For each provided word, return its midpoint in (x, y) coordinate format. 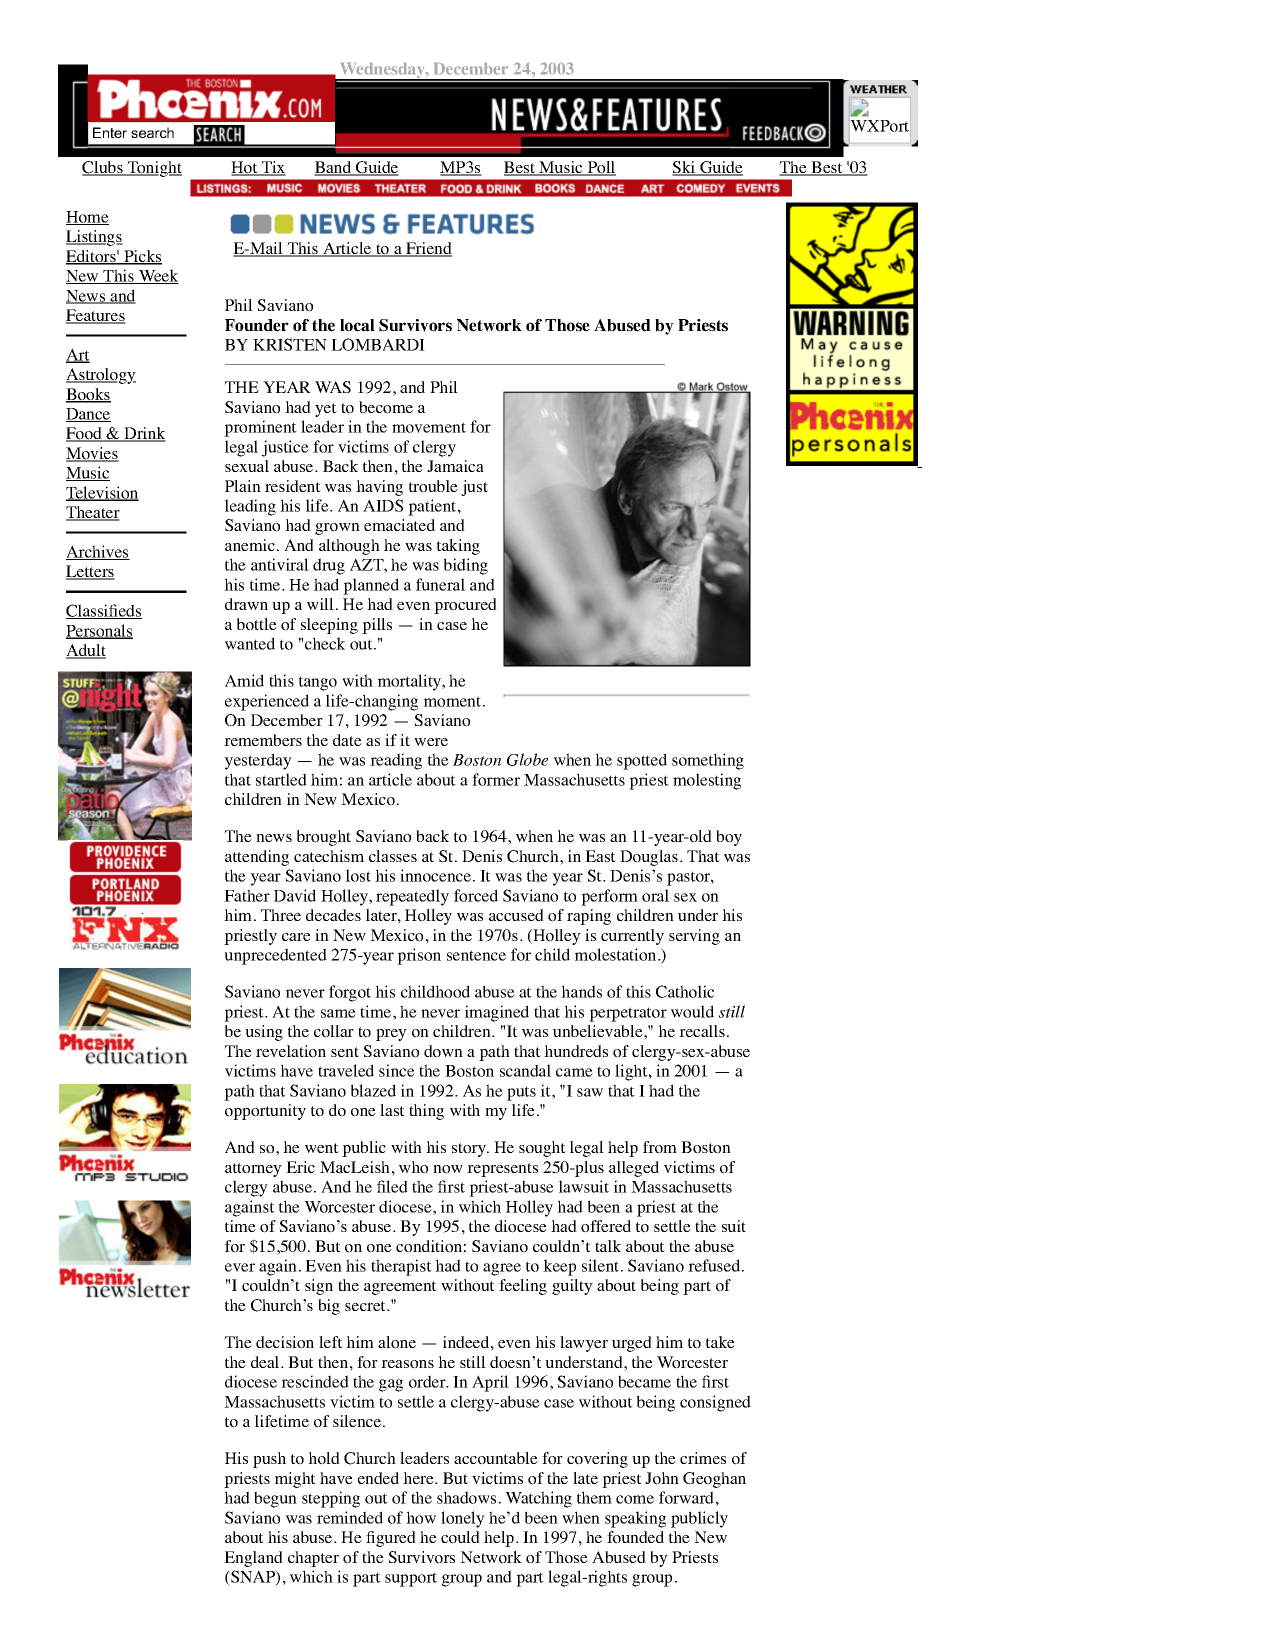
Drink (144, 434)
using (264, 1033)
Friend (428, 249)
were (431, 742)
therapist (401, 1267)
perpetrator (628, 1014)
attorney (253, 1170)
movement (429, 427)
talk (608, 1246)
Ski (685, 168)
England (253, 1559)
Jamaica (455, 466)
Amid (244, 680)
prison (419, 956)
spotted (642, 761)
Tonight (153, 169)
